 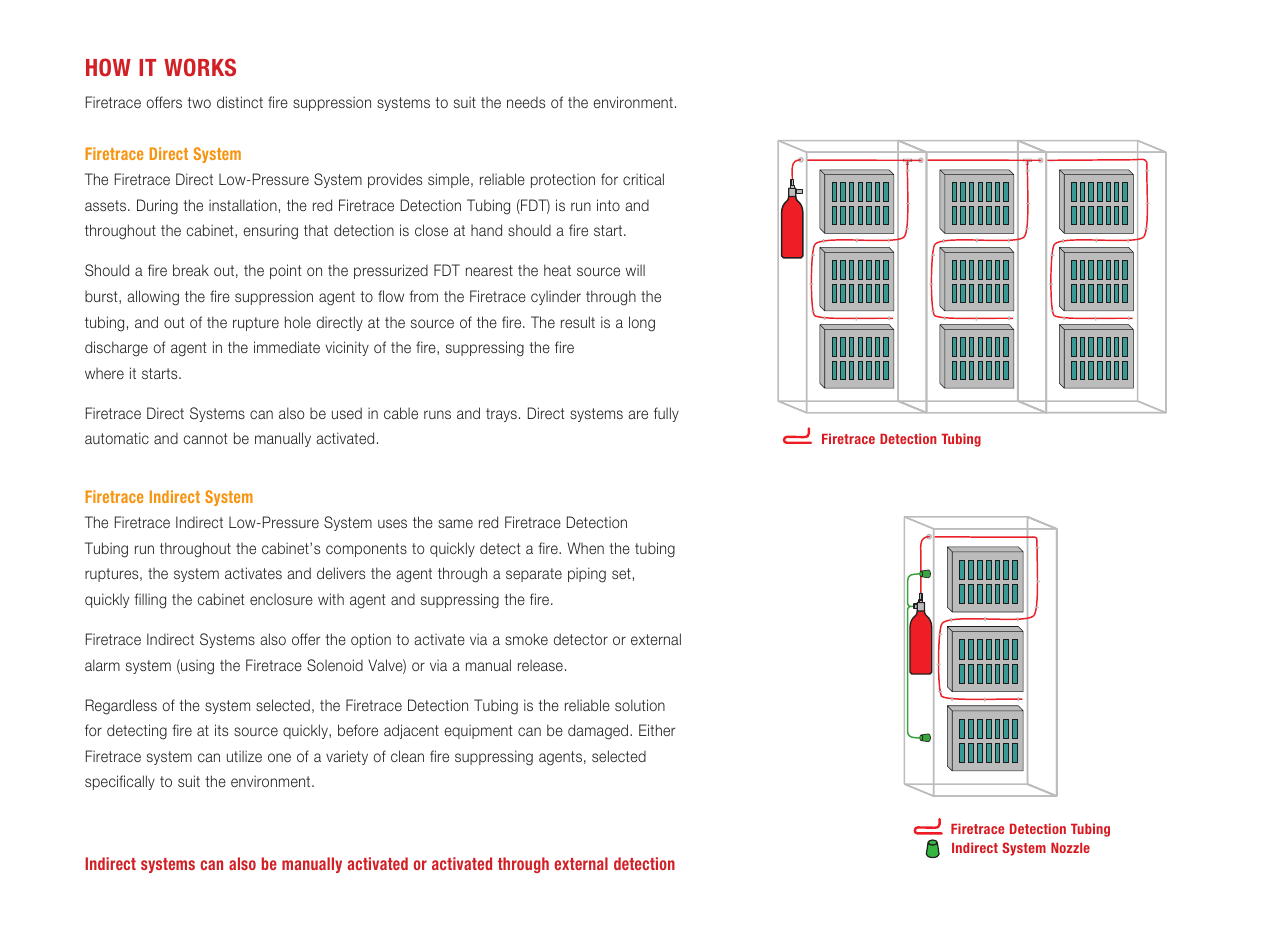 What do you see at coordinates (199, 102) in the document?
I see `two` at bounding box center [199, 102].
